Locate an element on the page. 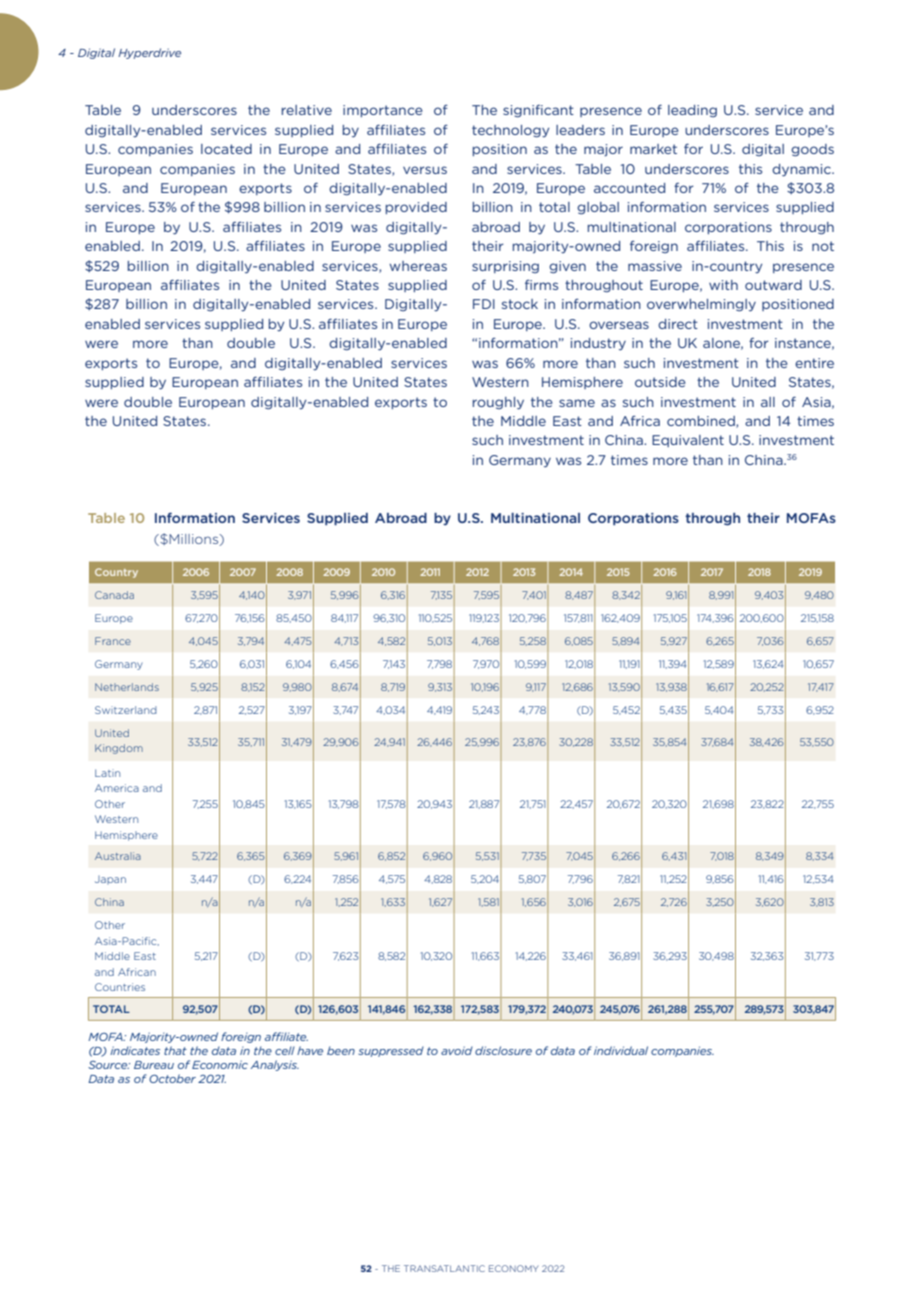 This image has width=924, height=1308. individual is located at coordinates (621, 1050).
